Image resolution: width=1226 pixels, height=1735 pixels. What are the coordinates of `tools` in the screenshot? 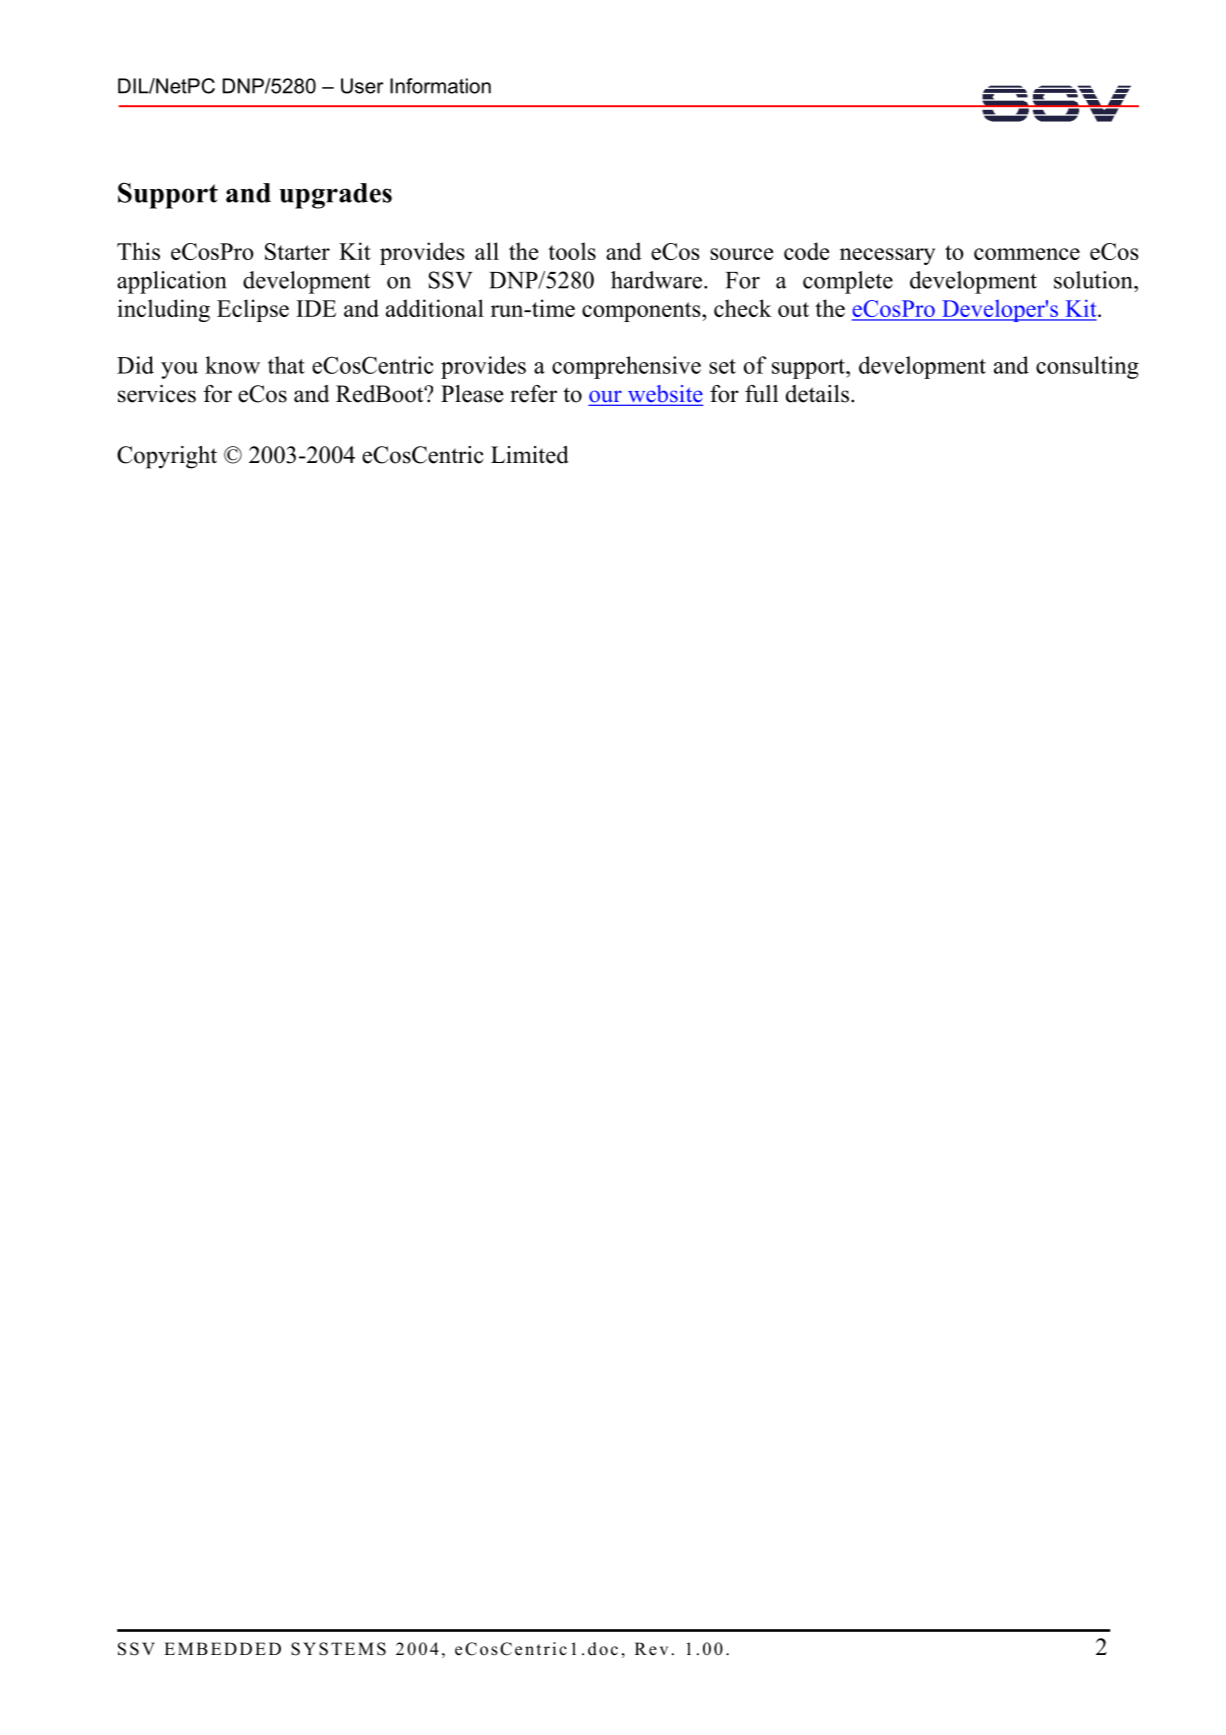 It's located at (572, 251).
